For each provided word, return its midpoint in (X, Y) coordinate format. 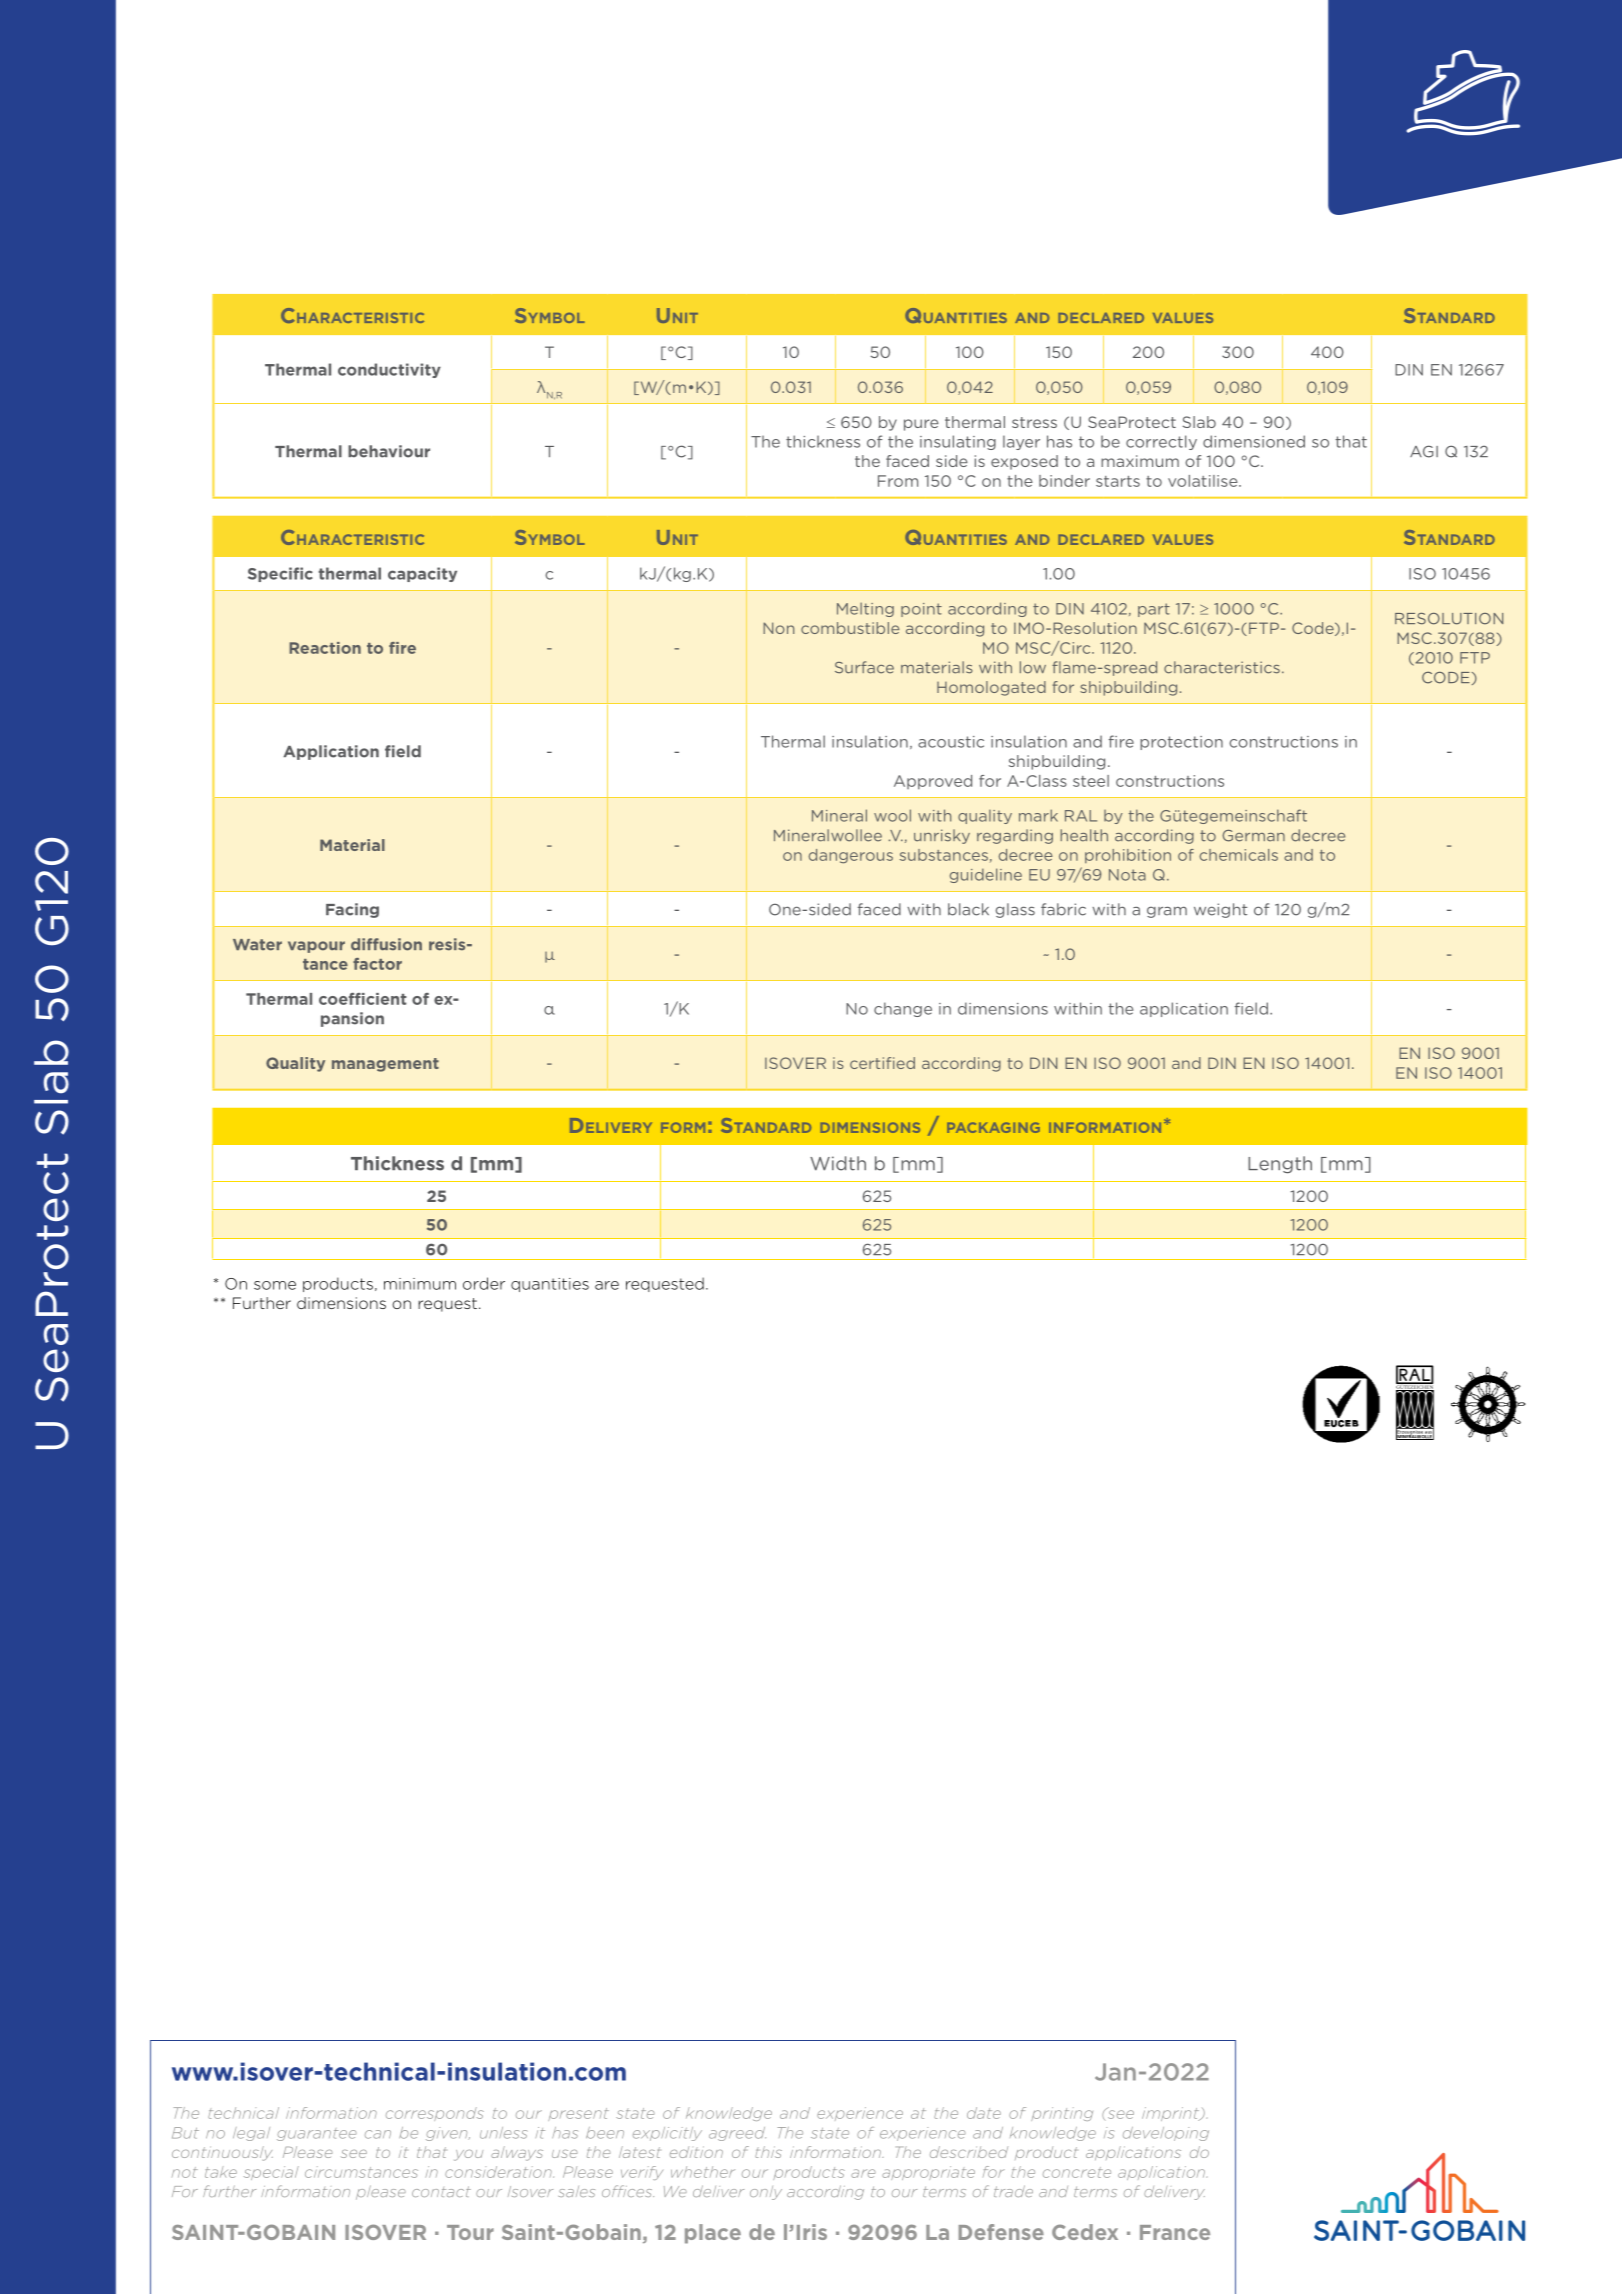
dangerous (851, 856)
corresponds (435, 2114)
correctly (1161, 442)
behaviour (389, 451)
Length (1280, 1165)
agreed (737, 2134)
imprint (1172, 2114)
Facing (352, 910)
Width (838, 1163)
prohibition (1128, 856)
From (898, 481)
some (275, 1285)
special (271, 2173)
